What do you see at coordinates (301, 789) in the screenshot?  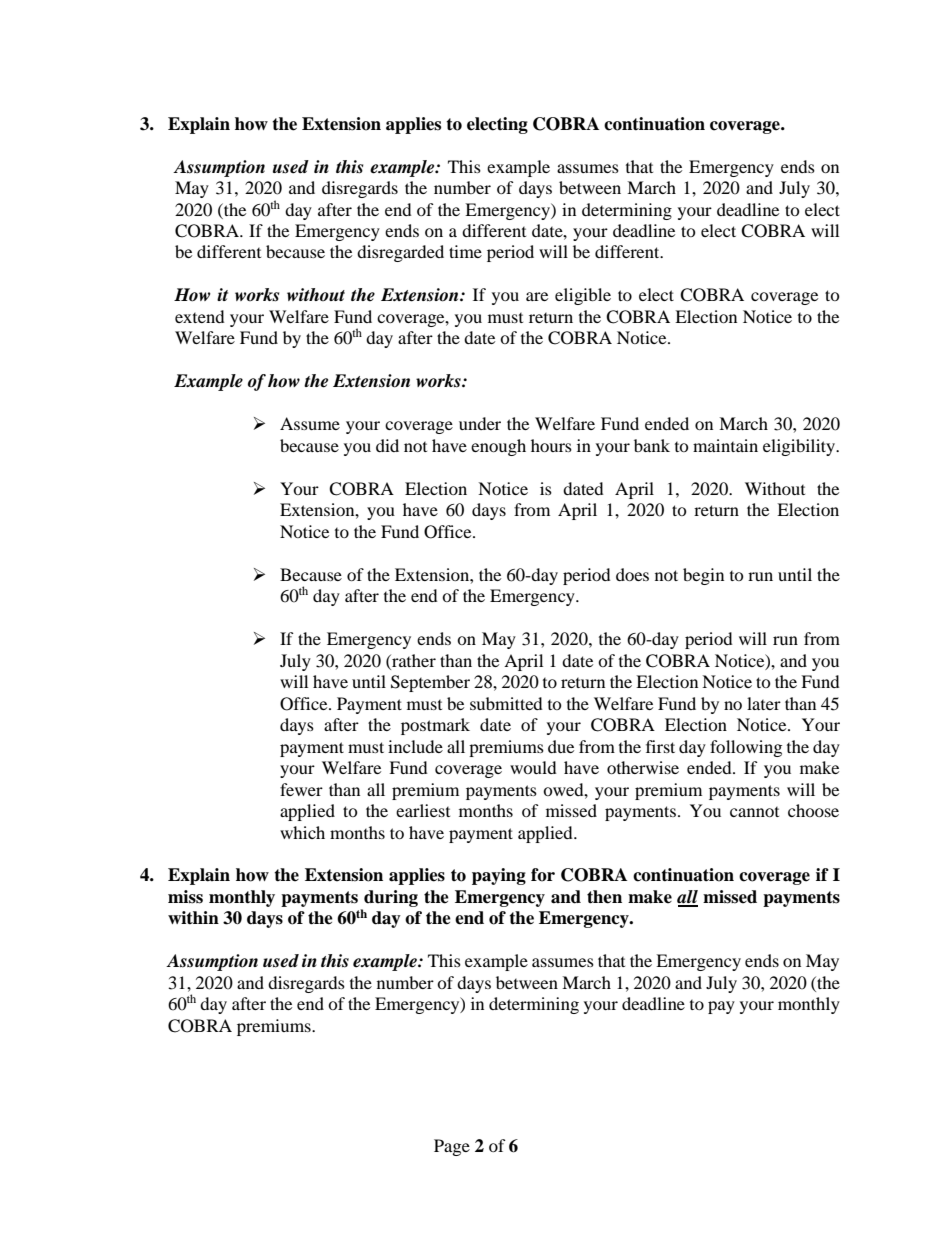 I see `fewer` at bounding box center [301, 789].
